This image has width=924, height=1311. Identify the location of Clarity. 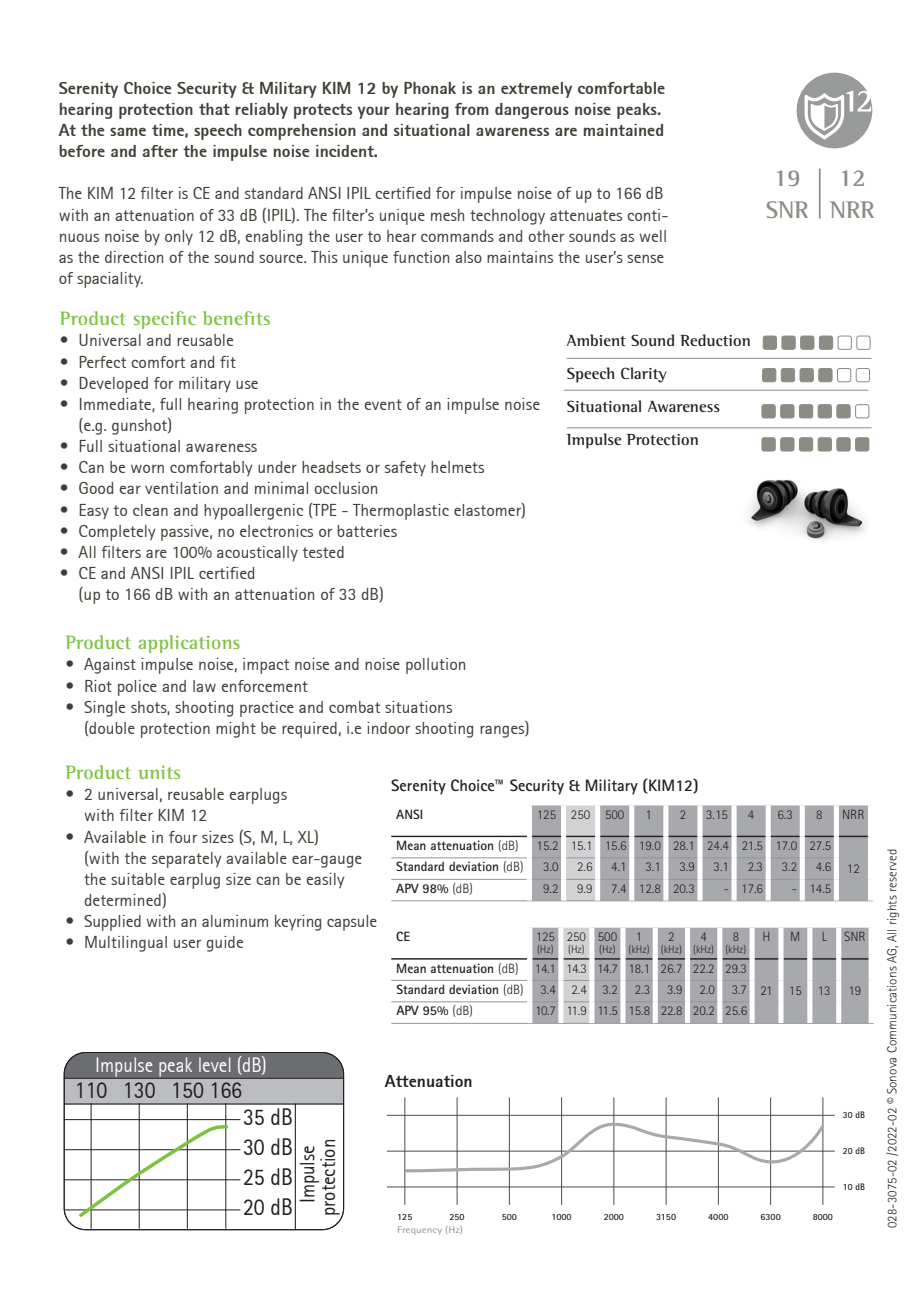
(644, 375).
